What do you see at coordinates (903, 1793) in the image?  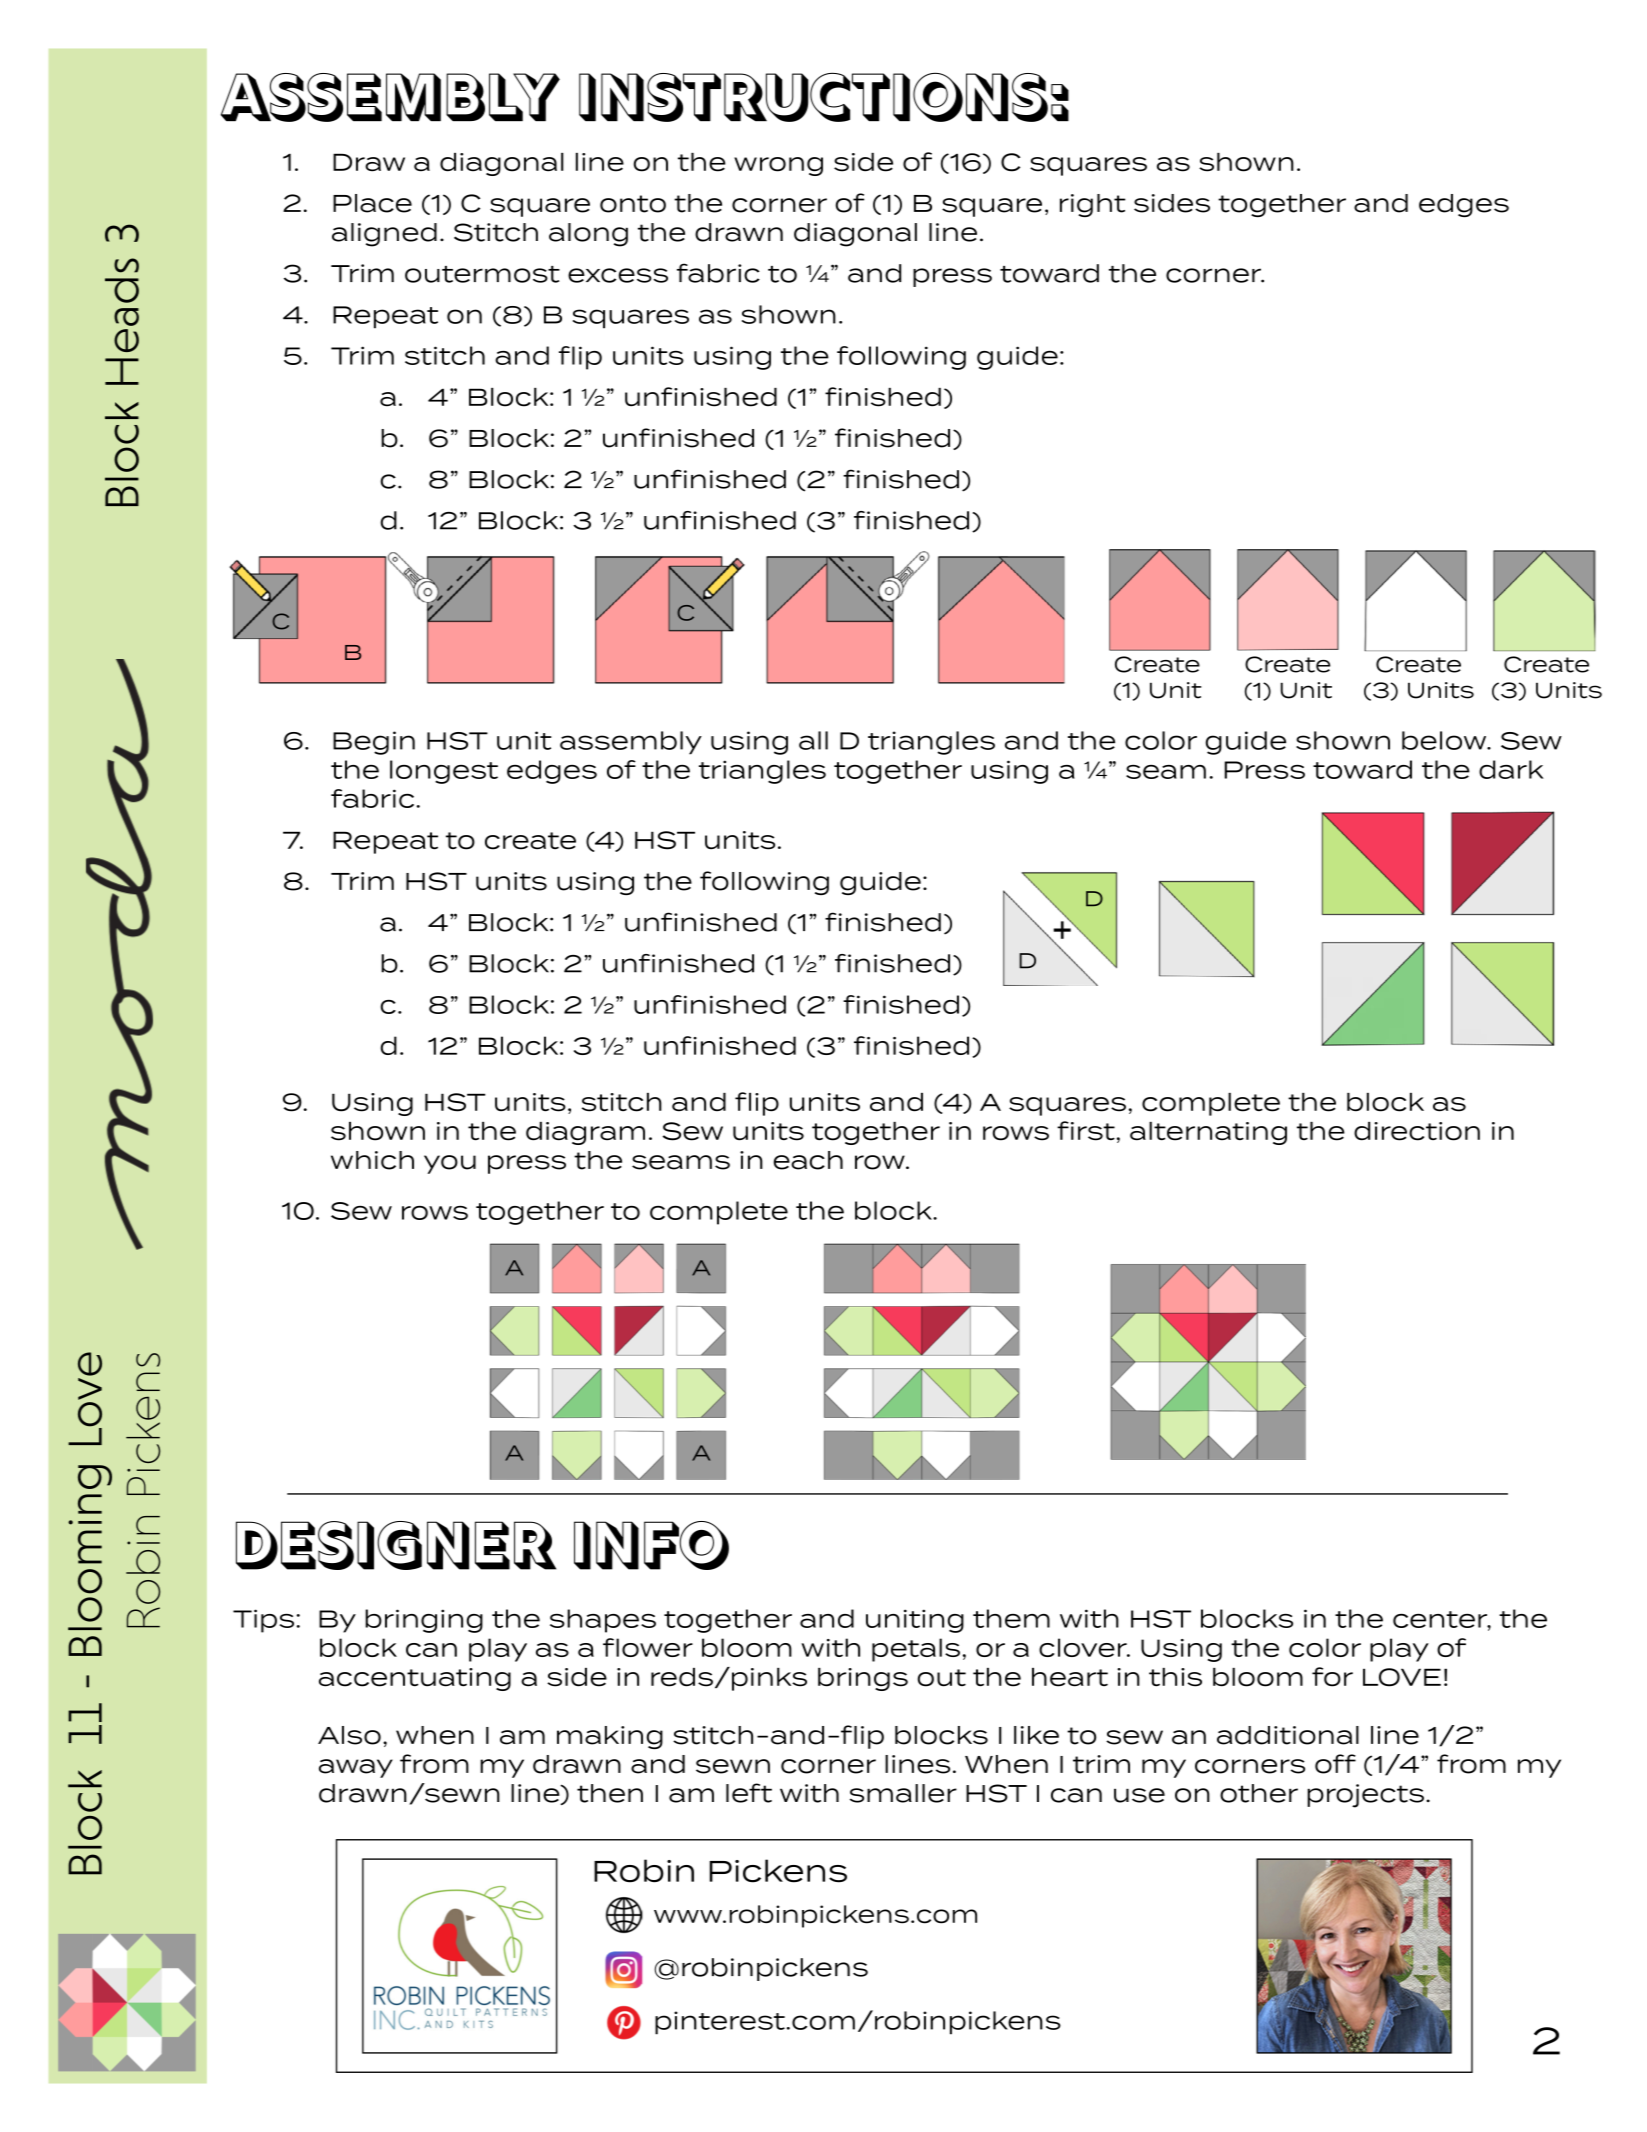 I see `smaller` at bounding box center [903, 1793].
